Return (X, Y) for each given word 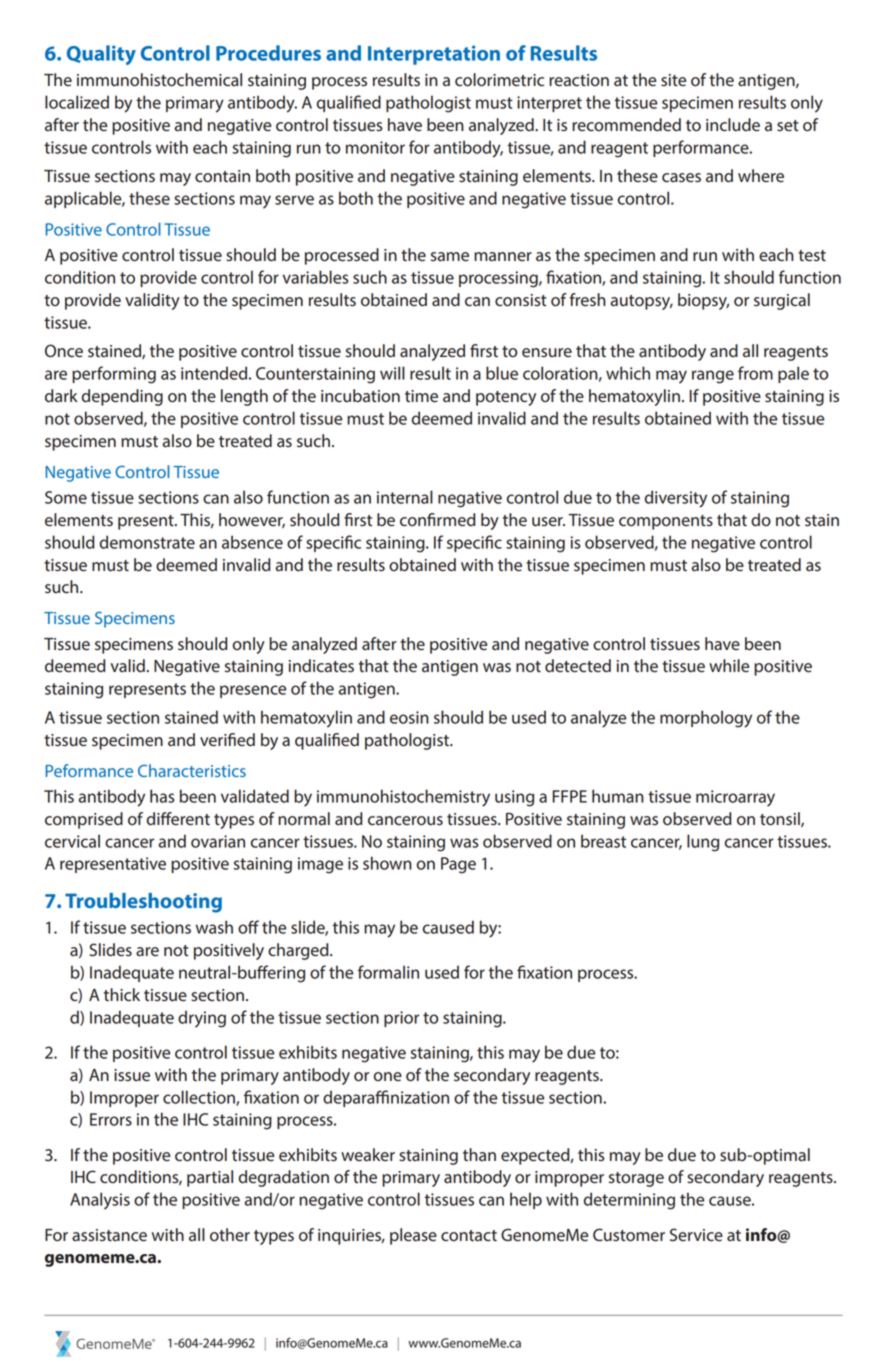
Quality (101, 55)
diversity (676, 499)
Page (458, 865)
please (413, 1236)
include (733, 125)
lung (703, 843)
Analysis (100, 1201)
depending (122, 397)
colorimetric (499, 80)
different (178, 819)
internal (405, 497)
